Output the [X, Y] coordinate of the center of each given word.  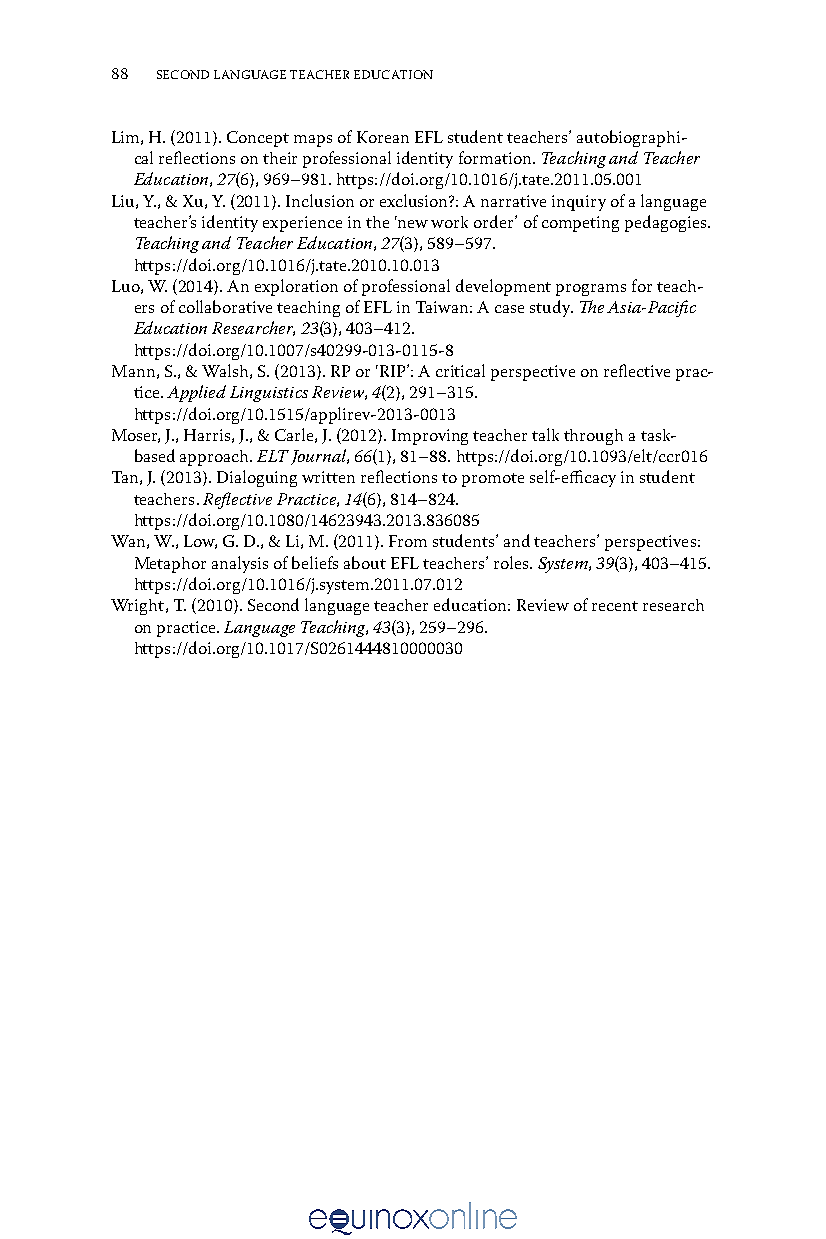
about [365, 562]
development [503, 287]
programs [591, 290]
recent [615, 606]
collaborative [225, 306]
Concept [258, 139]
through [593, 437]
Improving [430, 437]
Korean [383, 137]
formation [496, 157]
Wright [139, 607]
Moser [136, 436]
